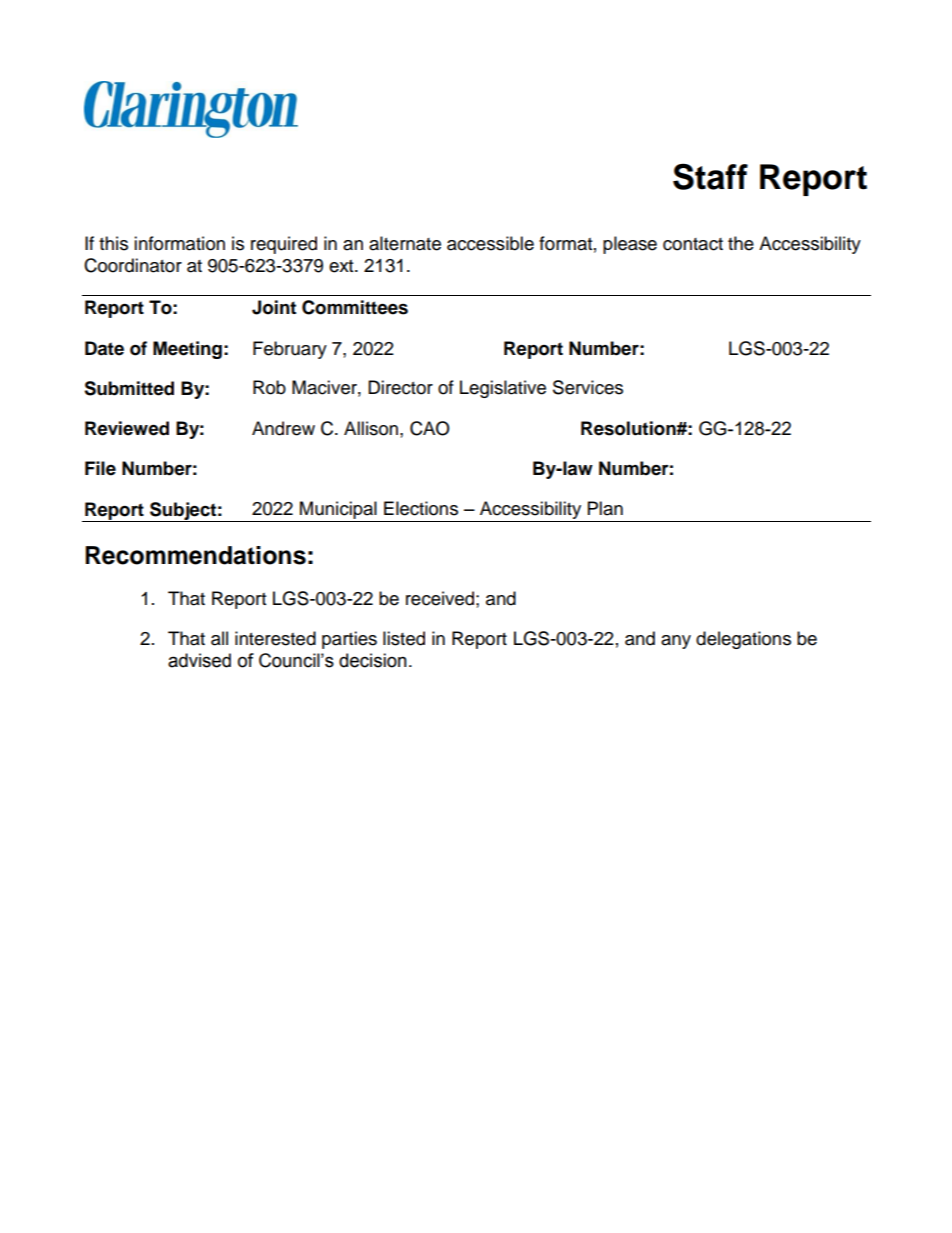 This page has height=1233, width=952. I want to click on contact, so click(693, 244).
